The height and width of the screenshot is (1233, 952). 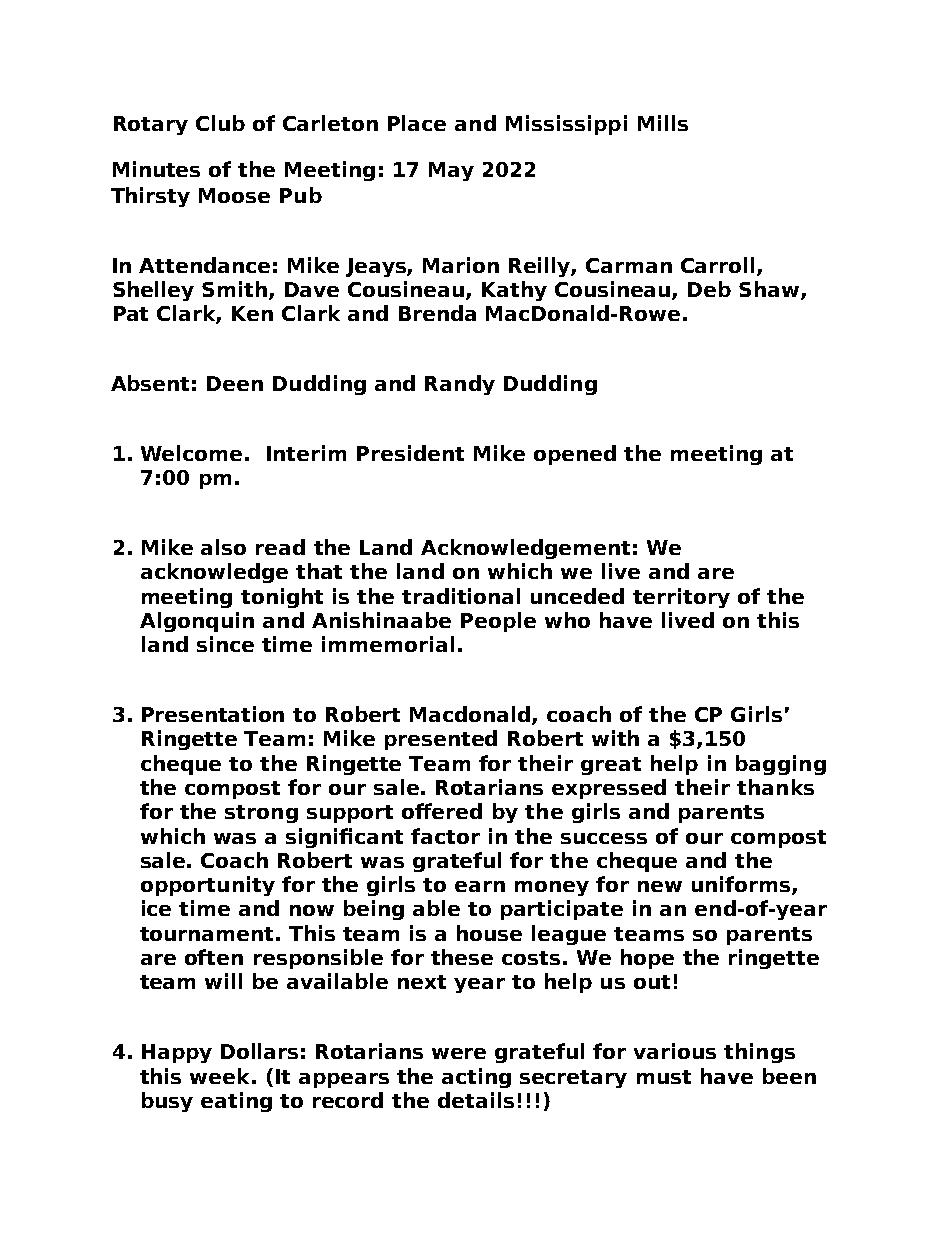 What do you see at coordinates (451, 171) in the screenshot?
I see `May` at bounding box center [451, 171].
